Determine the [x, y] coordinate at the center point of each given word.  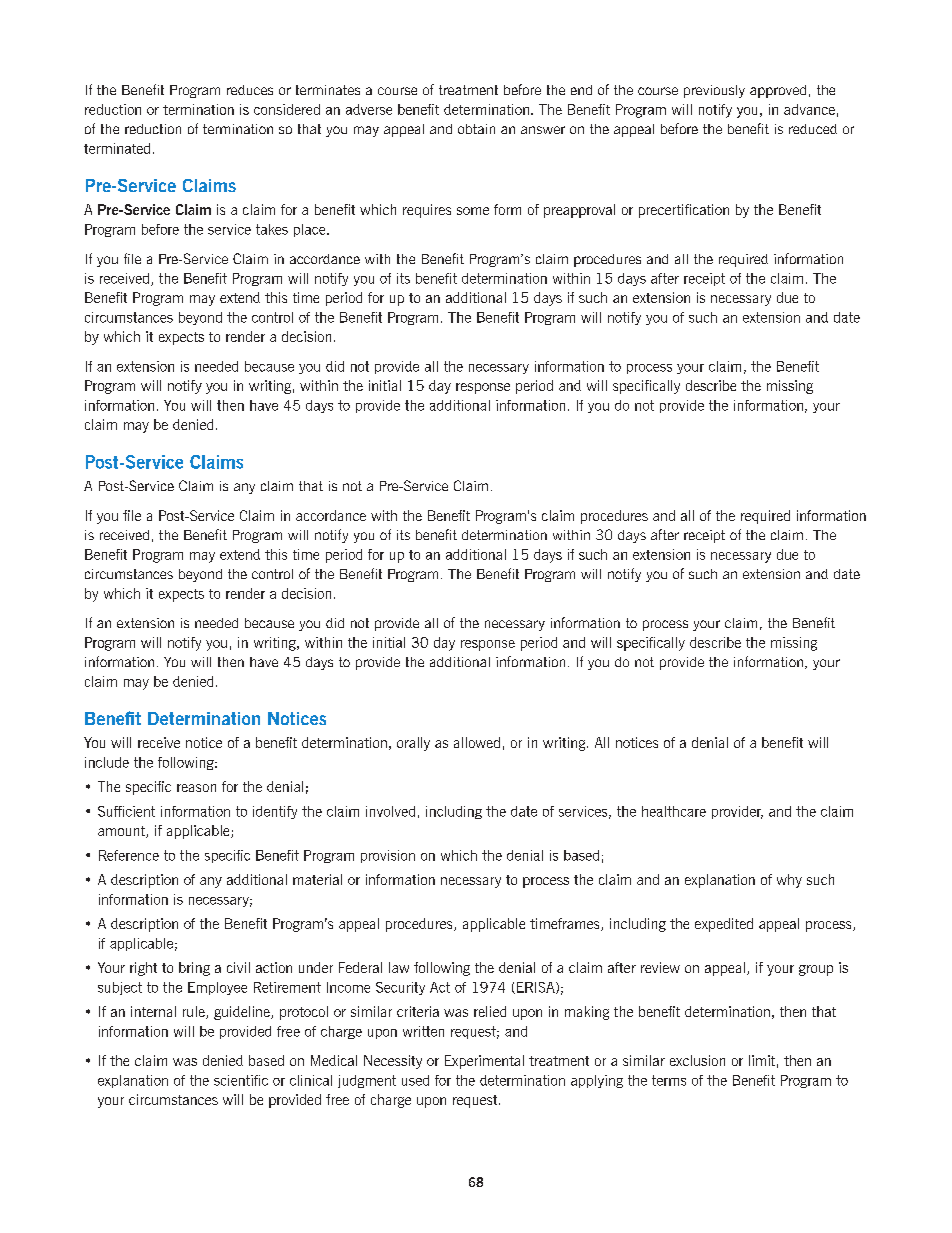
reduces [250, 90]
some [473, 211]
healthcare [674, 811]
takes [272, 229]
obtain [476, 129]
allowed [477, 742]
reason [196, 788]
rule [195, 1012]
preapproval [579, 211]
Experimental [484, 1062]
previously [714, 91]
